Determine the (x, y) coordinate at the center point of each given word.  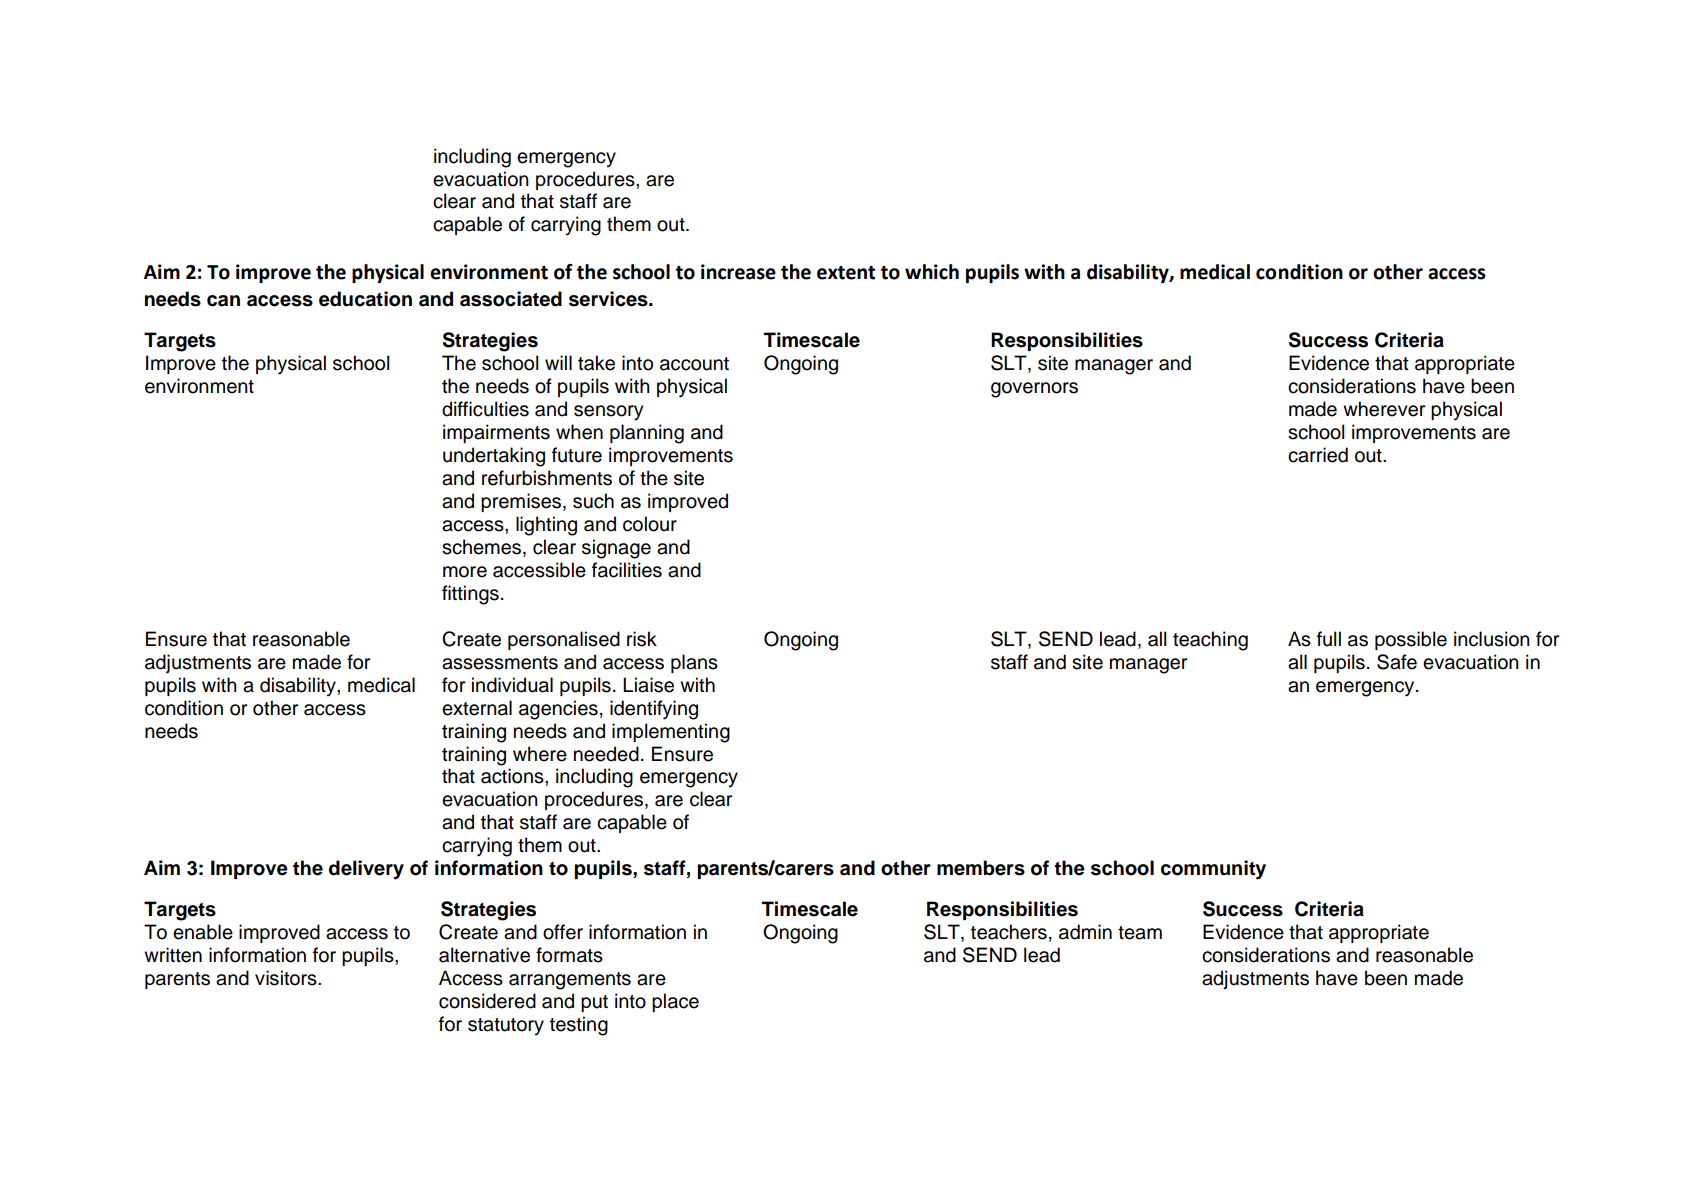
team (1140, 933)
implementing (671, 733)
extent (846, 273)
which (932, 272)
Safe (1397, 662)
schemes (481, 547)
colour (650, 524)
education (365, 299)
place (675, 1002)
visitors (287, 978)
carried (1318, 455)
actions (513, 776)
